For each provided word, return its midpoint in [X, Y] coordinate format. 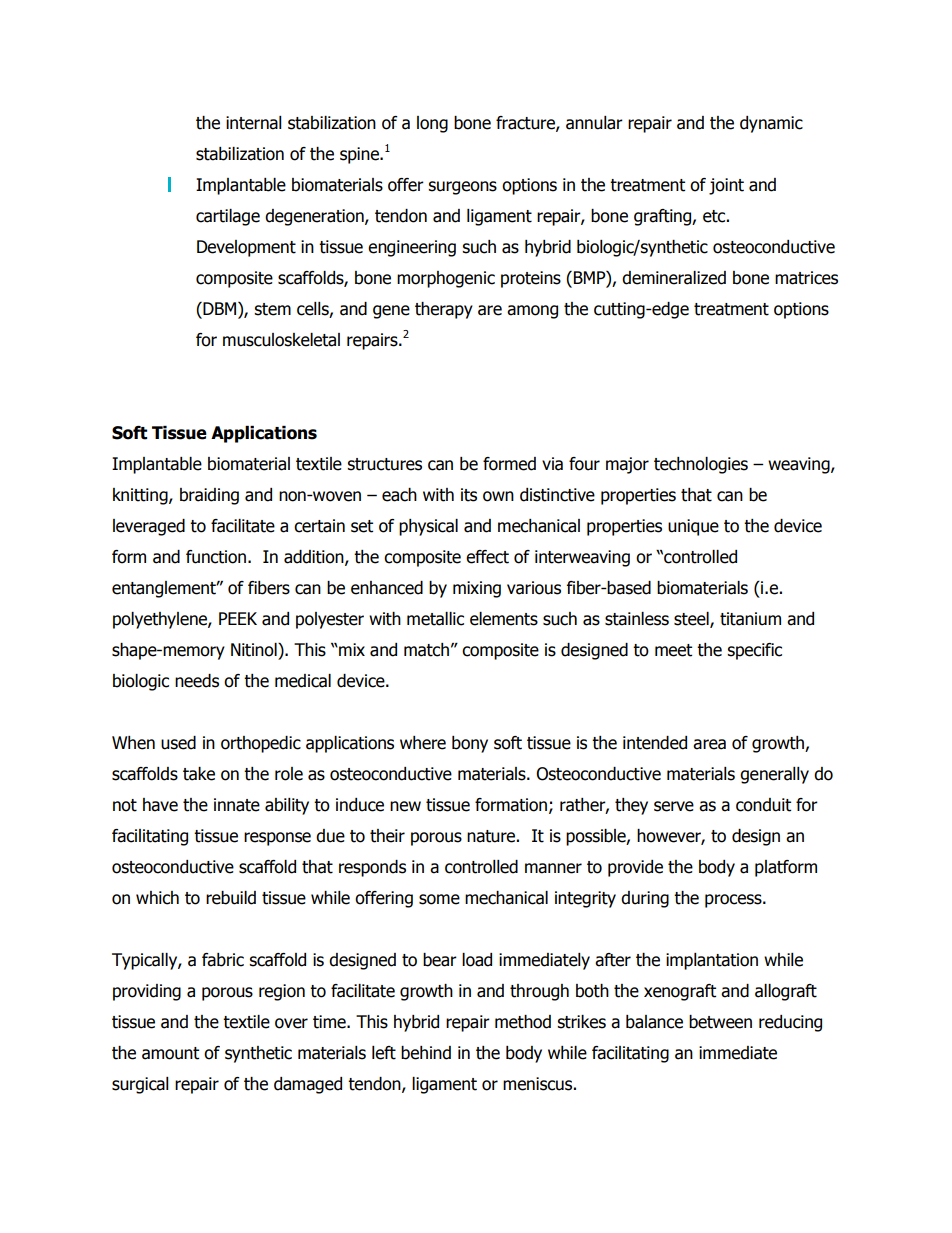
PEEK [238, 618]
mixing [477, 589]
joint [726, 186]
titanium [750, 619]
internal [254, 123]
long [432, 124]
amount [170, 1053]
